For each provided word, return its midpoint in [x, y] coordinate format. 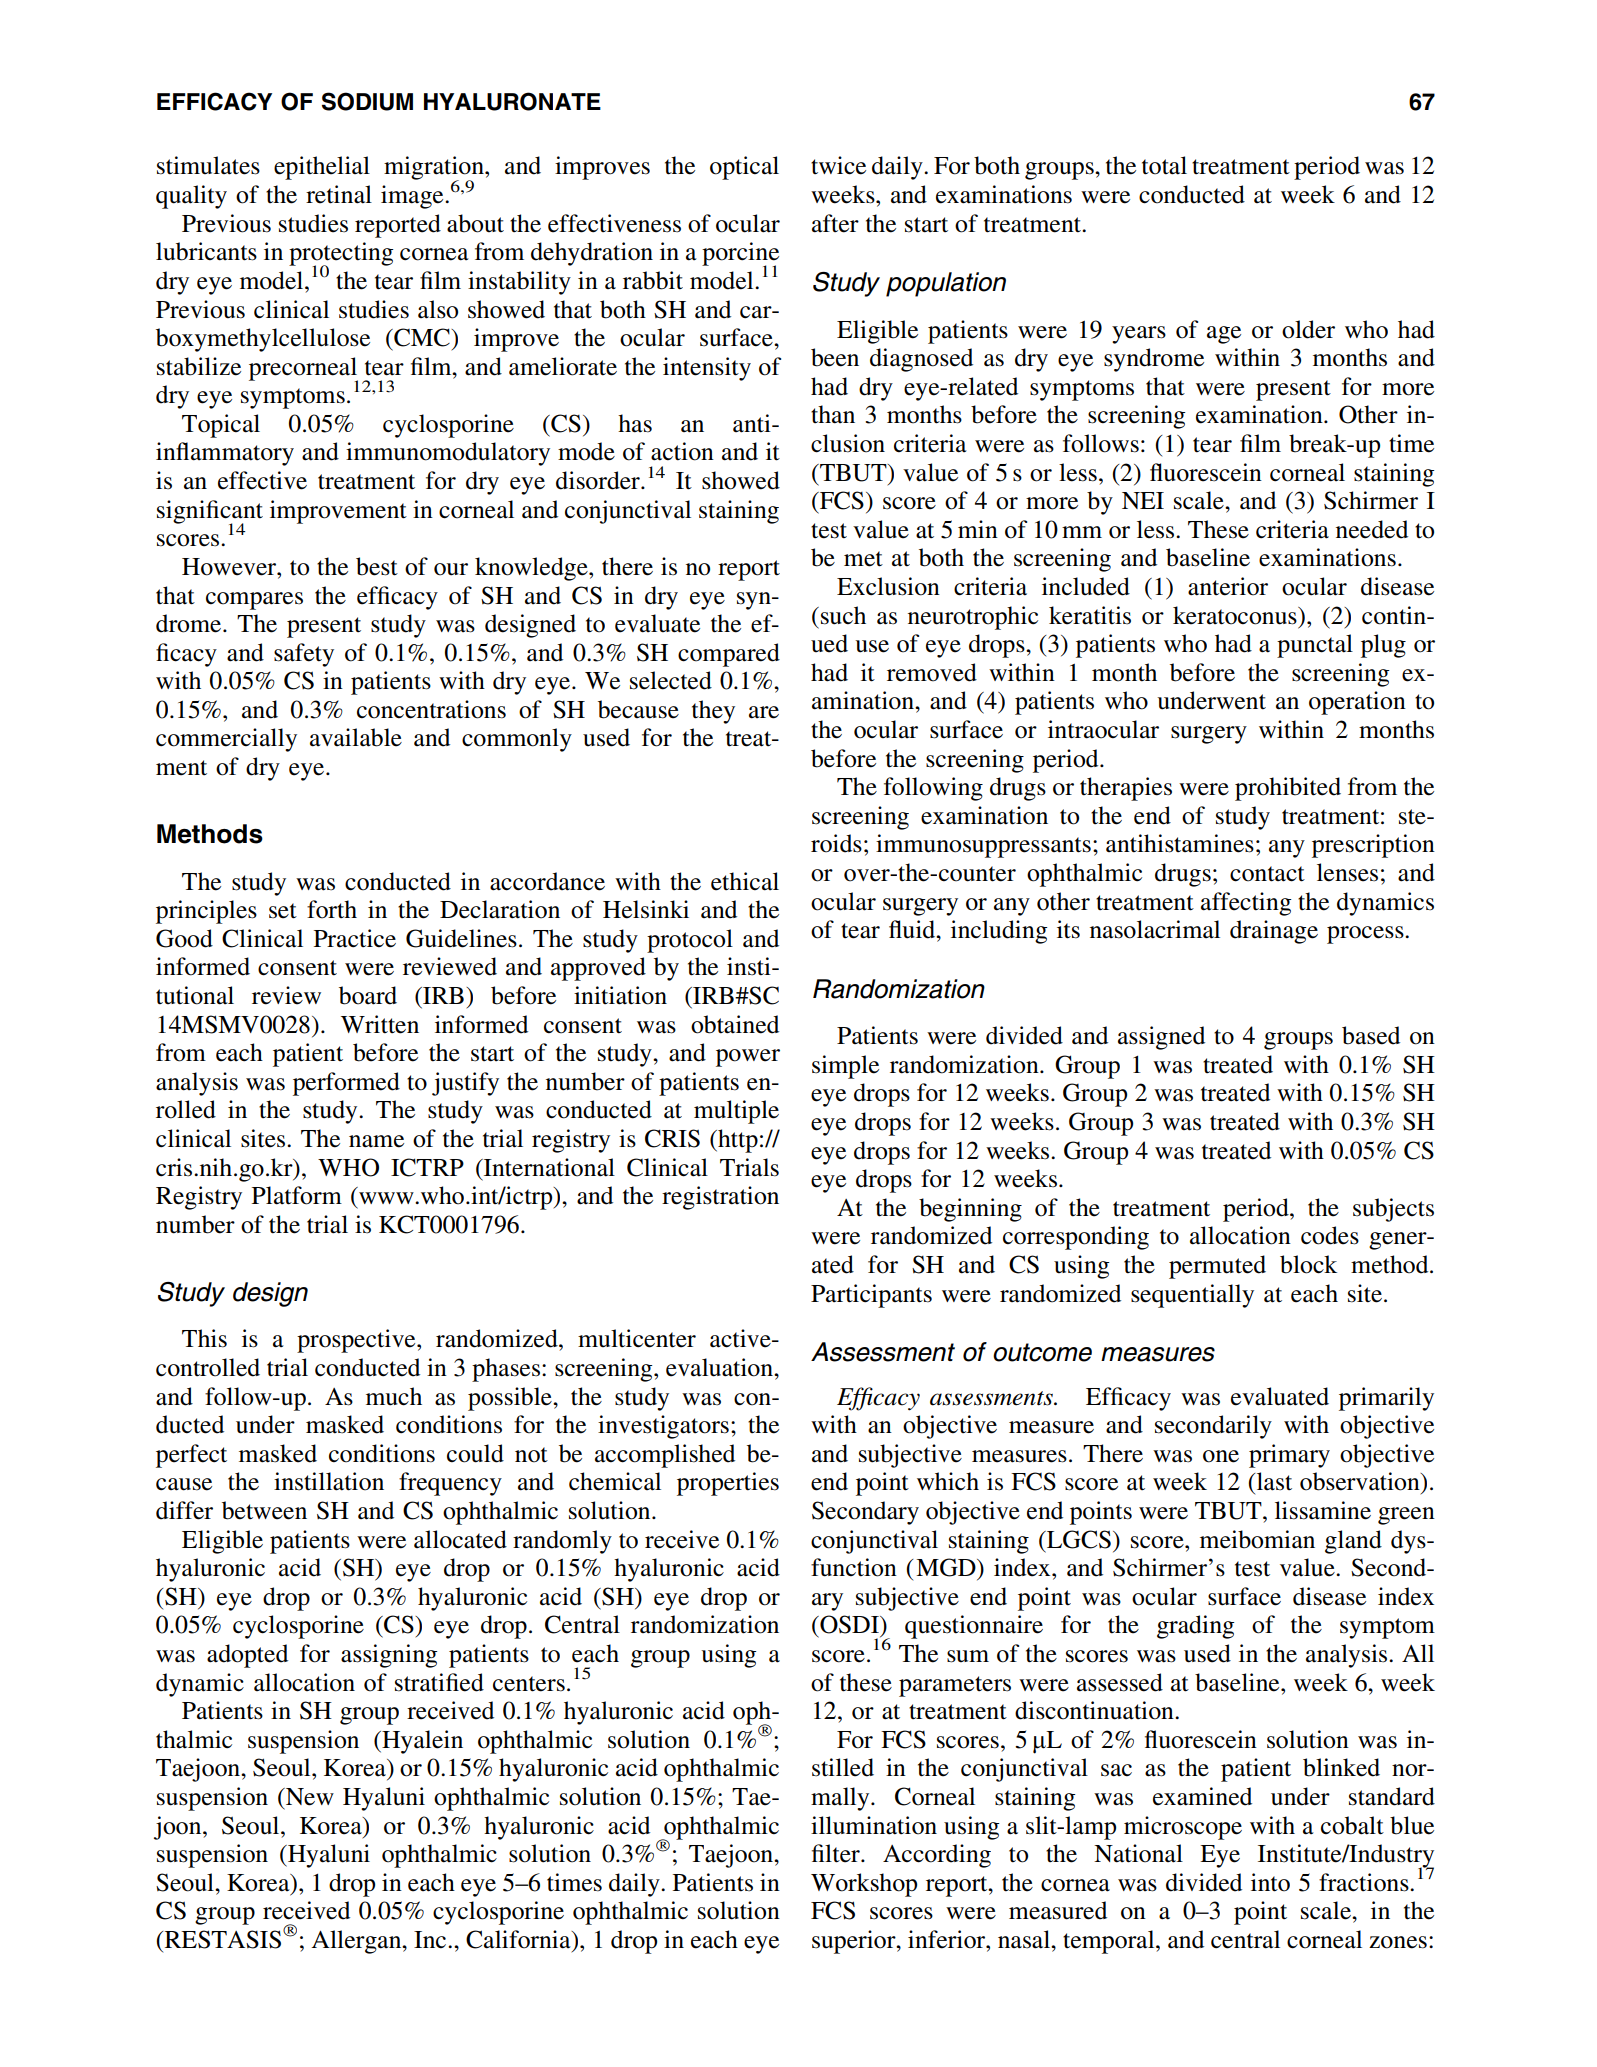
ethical [745, 881]
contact [1267, 874]
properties [728, 1484]
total [1164, 165]
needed [1372, 529]
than [833, 414]
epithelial [322, 168]
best [377, 566]
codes [1330, 1235]
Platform [297, 1195]
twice [838, 165]
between [264, 1510]
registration [720, 1198]
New [309, 1797]
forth [332, 909]
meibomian [1257, 1539]
